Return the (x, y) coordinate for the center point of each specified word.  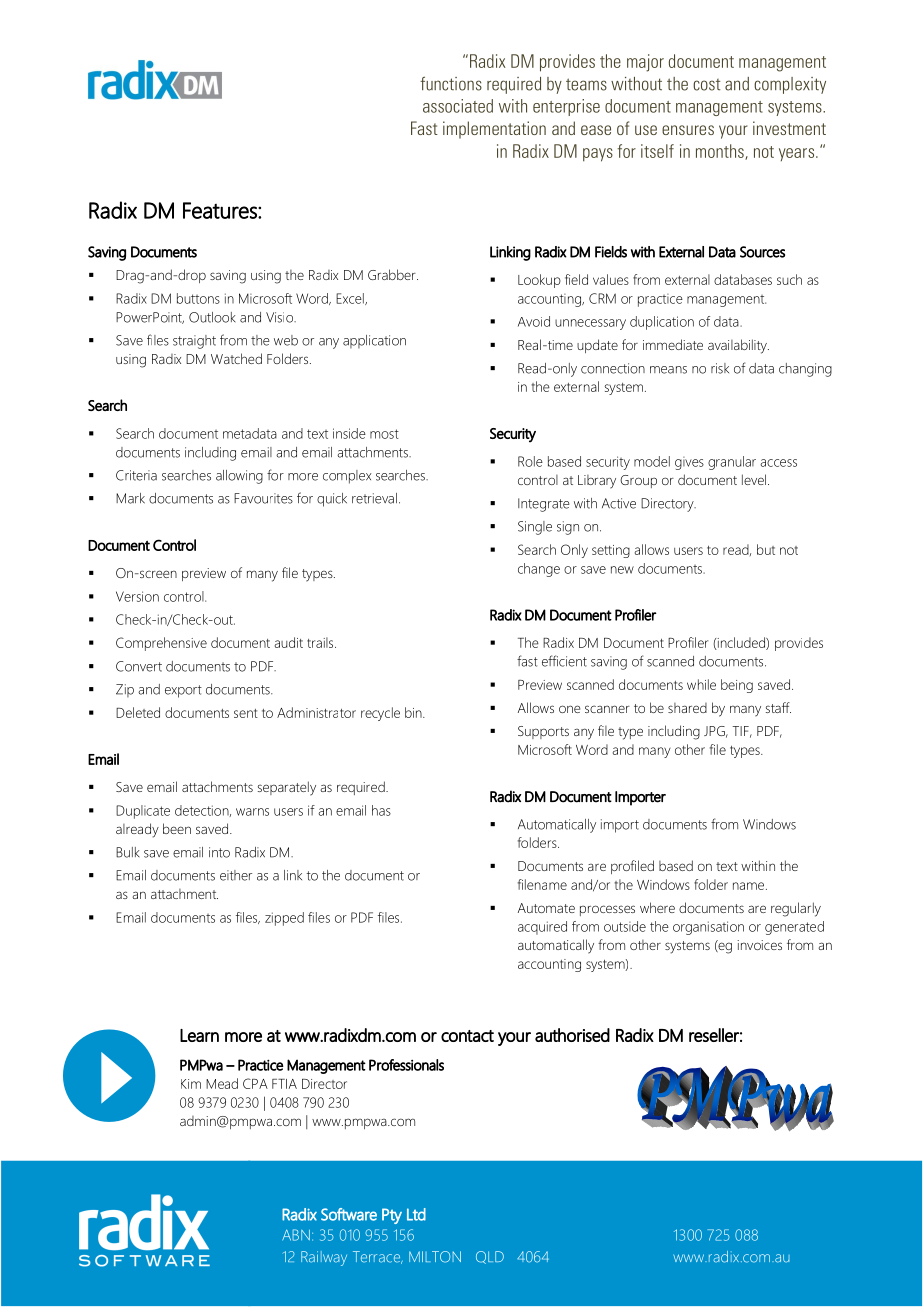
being (737, 686)
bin (414, 712)
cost (706, 85)
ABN (296, 1235)
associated (458, 106)
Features (221, 210)
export (183, 691)
